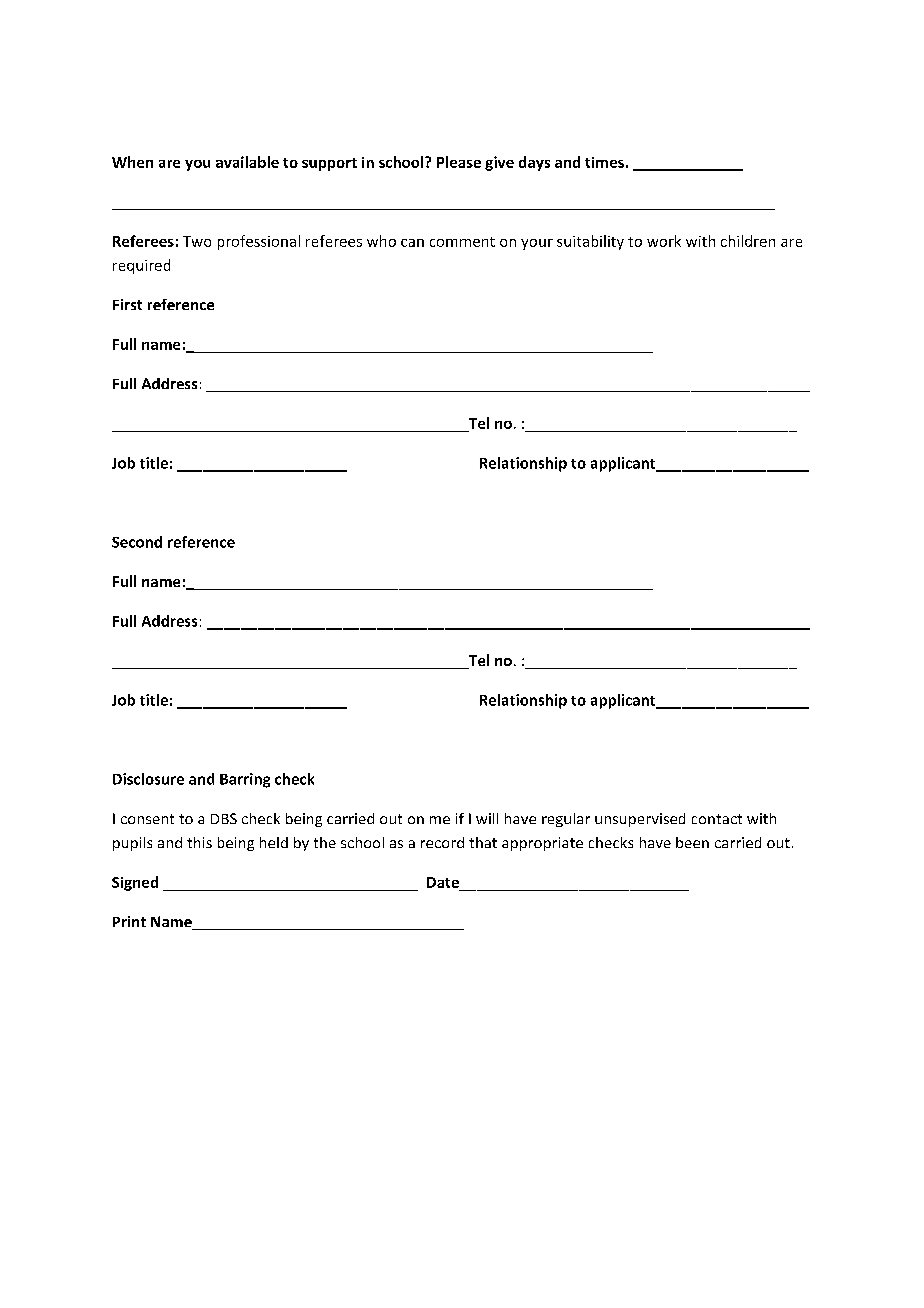 Image resolution: width=924 pixels, height=1308 pixels. Describe the element at coordinates (604, 162) in the screenshot. I see `times` at that location.
